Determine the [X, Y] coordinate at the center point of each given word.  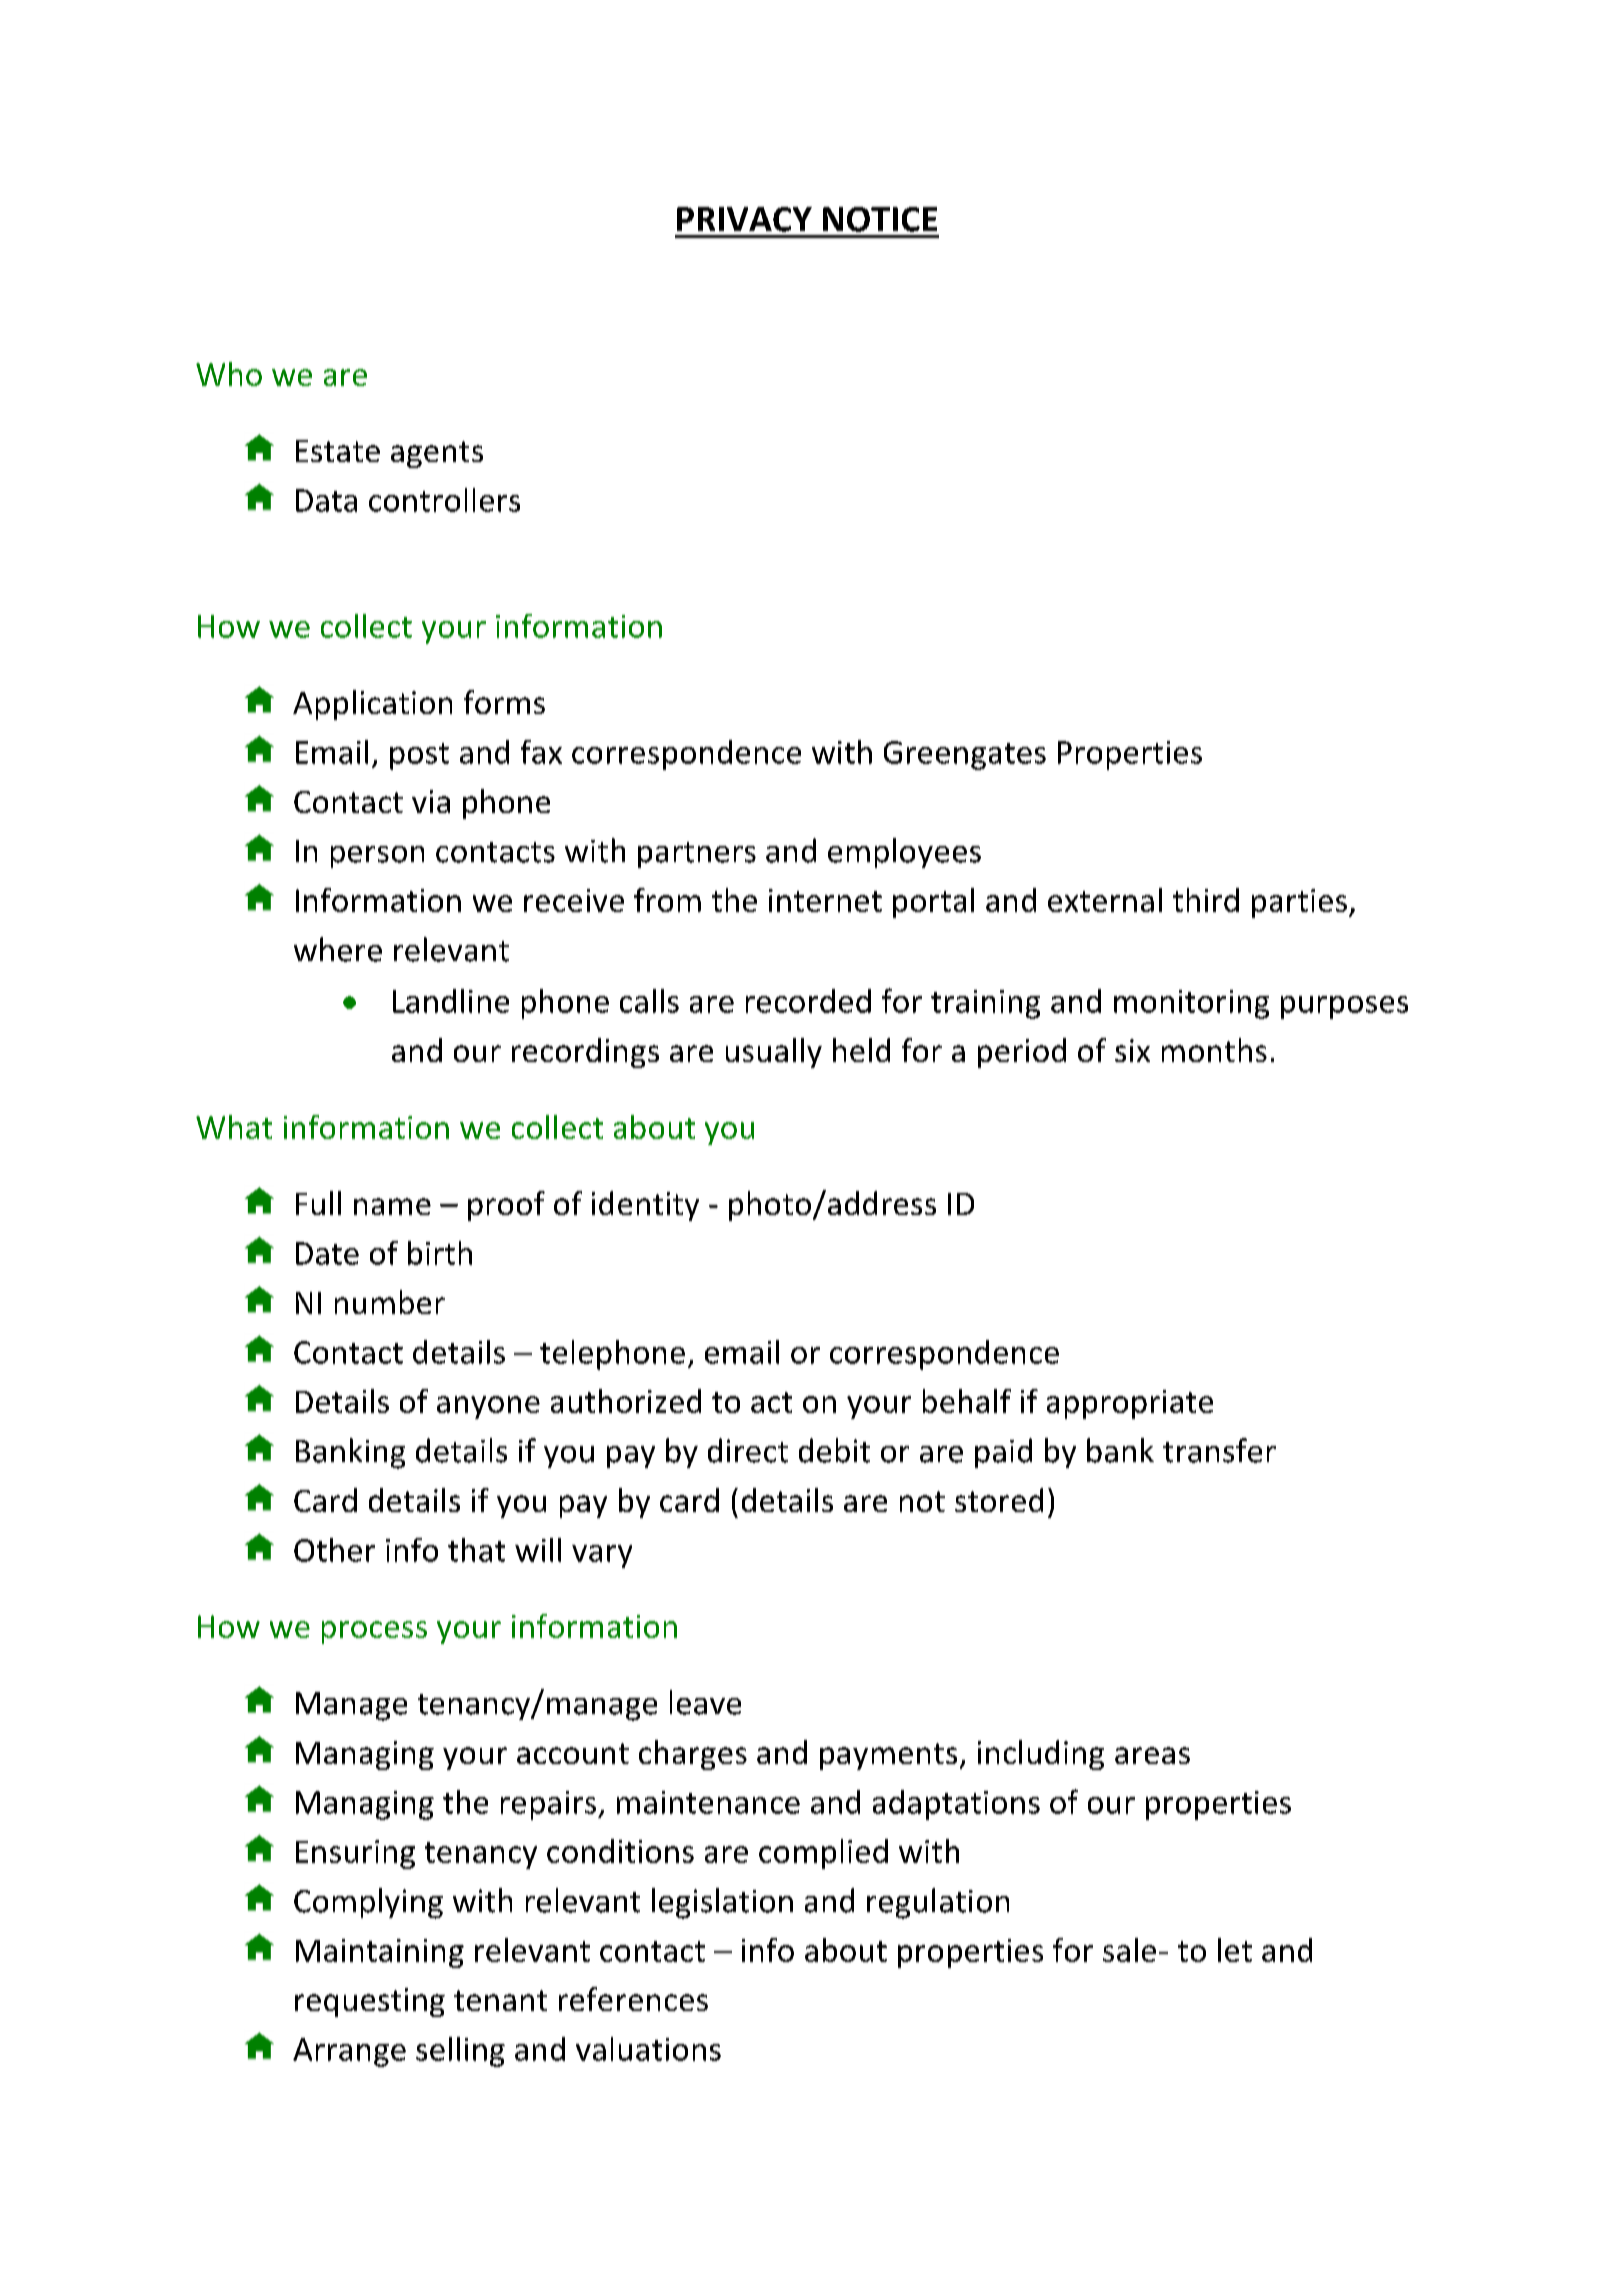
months [1214, 1050]
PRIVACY [744, 219]
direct [748, 1450]
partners [697, 855]
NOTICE [880, 219]
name [392, 1206]
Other [334, 1550]
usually [774, 1053]
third [1206, 900]
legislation [722, 1903]
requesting [370, 2002]
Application [372, 705]
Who [229, 374]
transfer [1219, 1450]
